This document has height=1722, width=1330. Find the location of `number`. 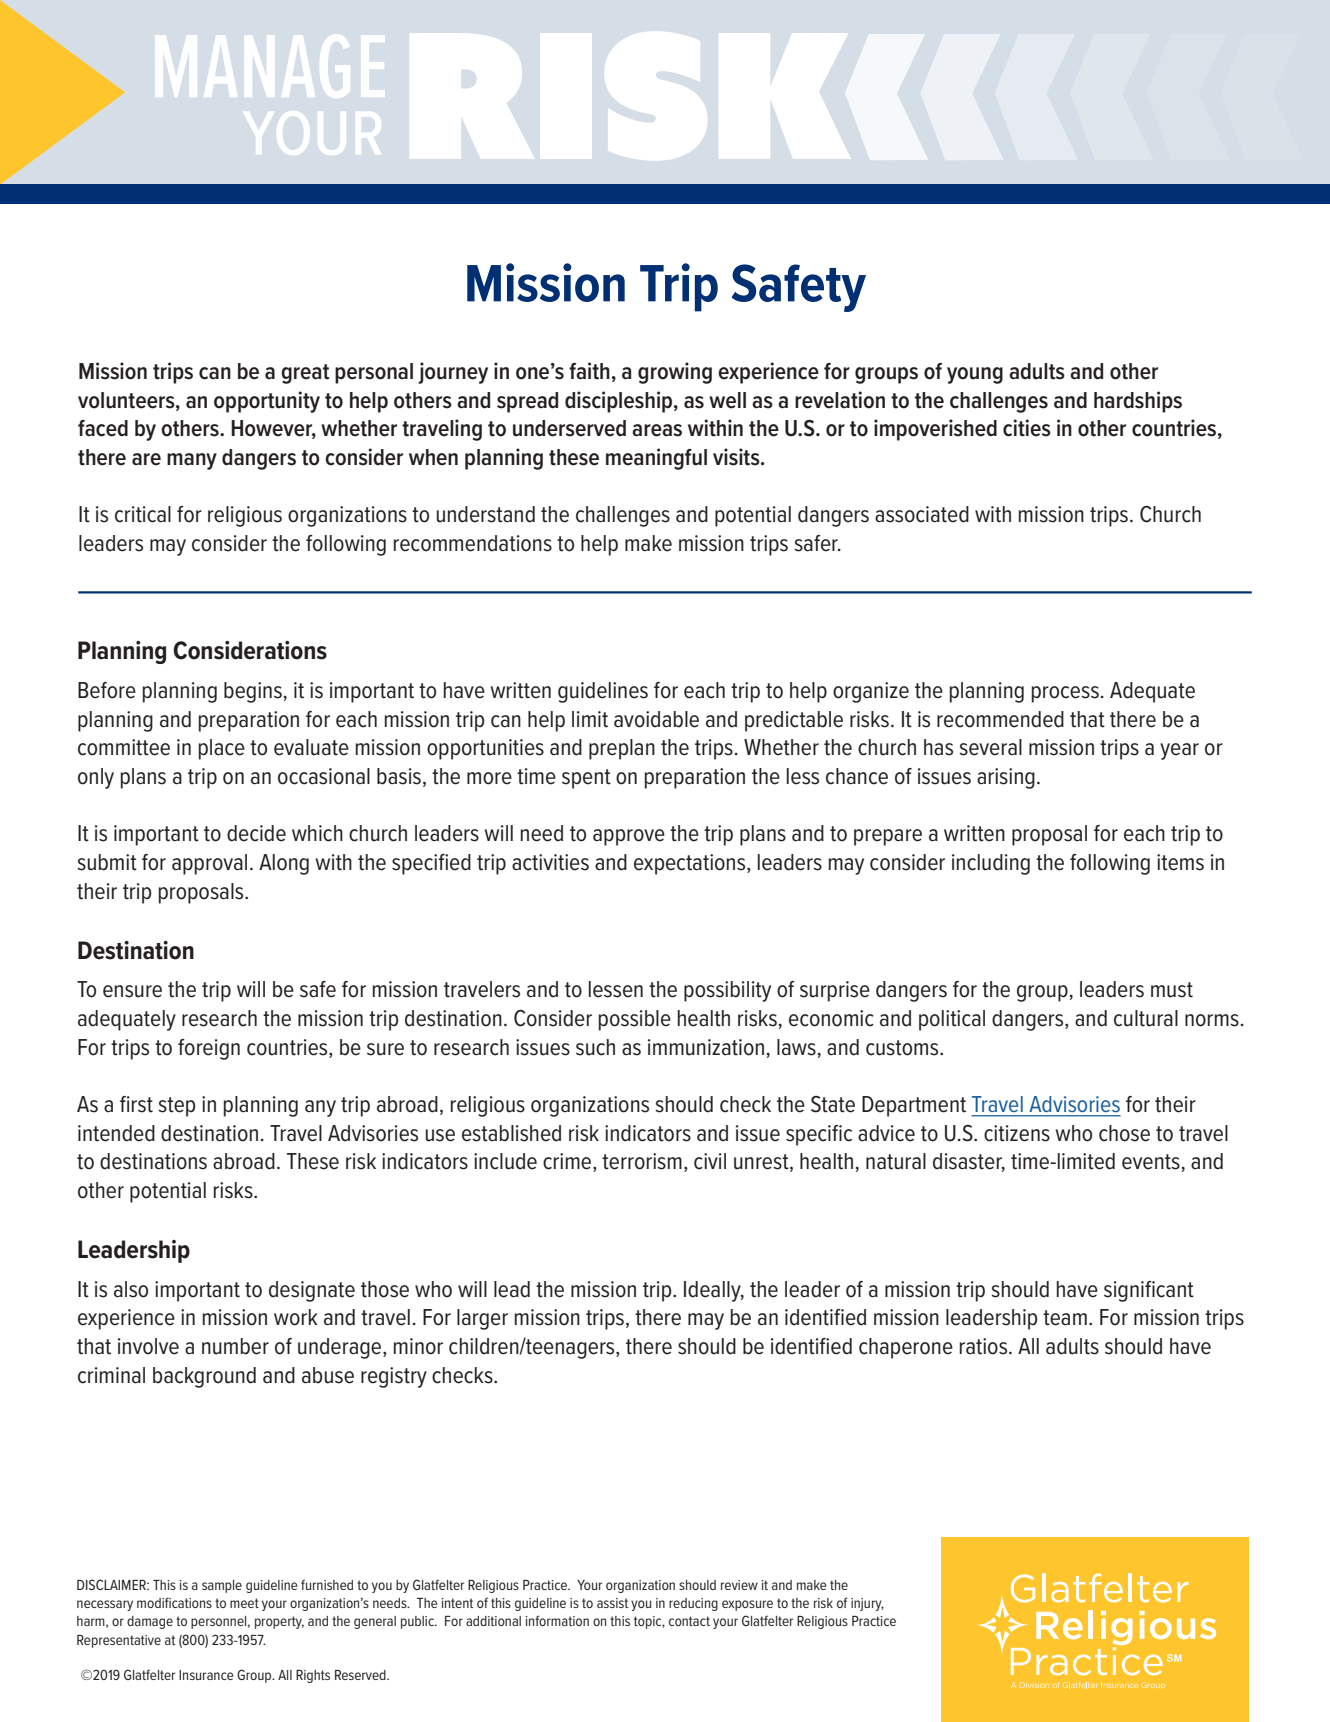

number is located at coordinates (235, 1346).
